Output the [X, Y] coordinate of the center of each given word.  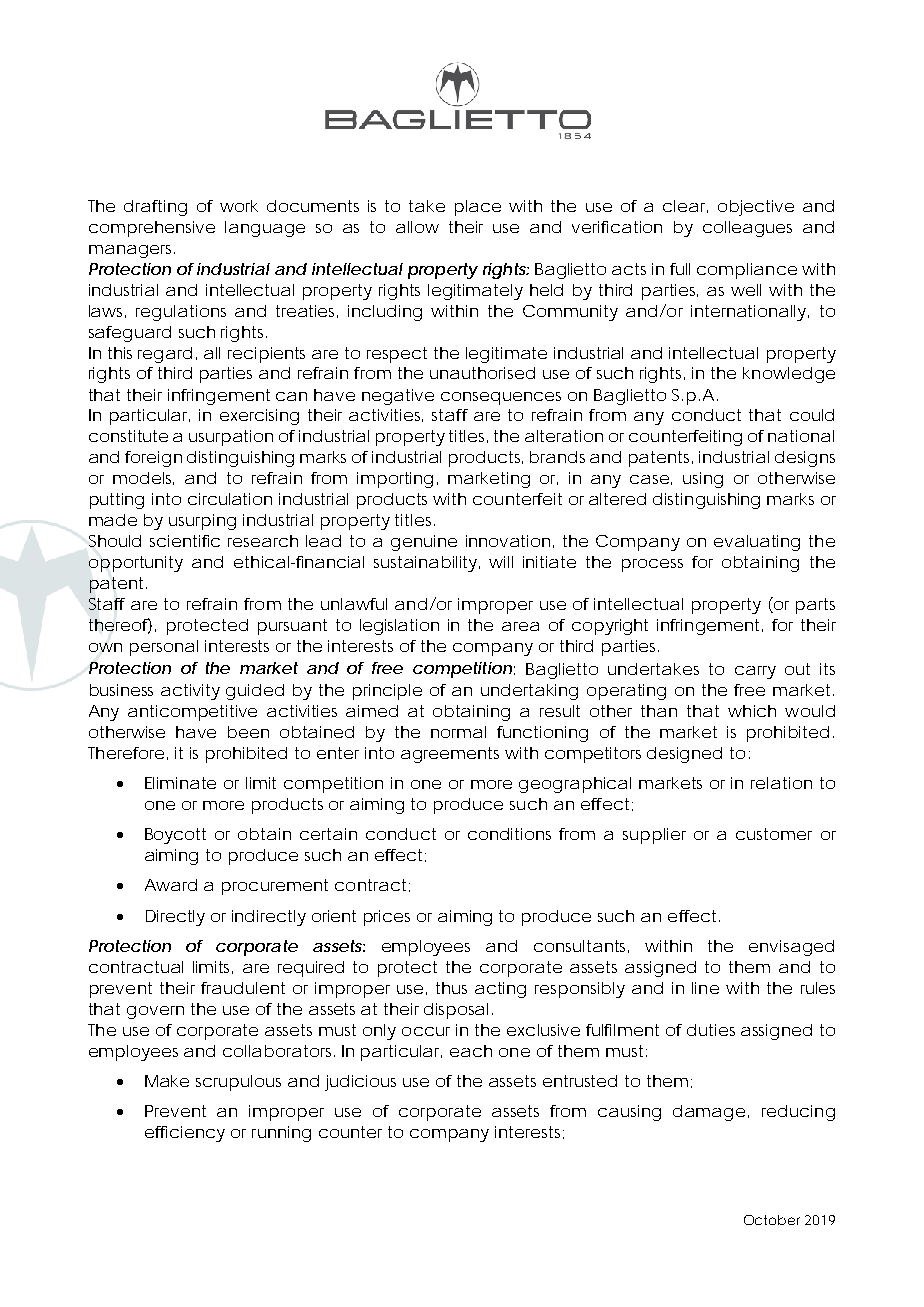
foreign [153, 459]
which [752, 711]
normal [458, 732]
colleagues [747, 229]
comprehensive [152, 229]
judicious [360, 1083]
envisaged [791, 948]
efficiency [185, 1134]
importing [395, 480]
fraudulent [243, 988]
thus [451, 988]
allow [417, 227]
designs [805, 459]
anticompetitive [192, 713]
